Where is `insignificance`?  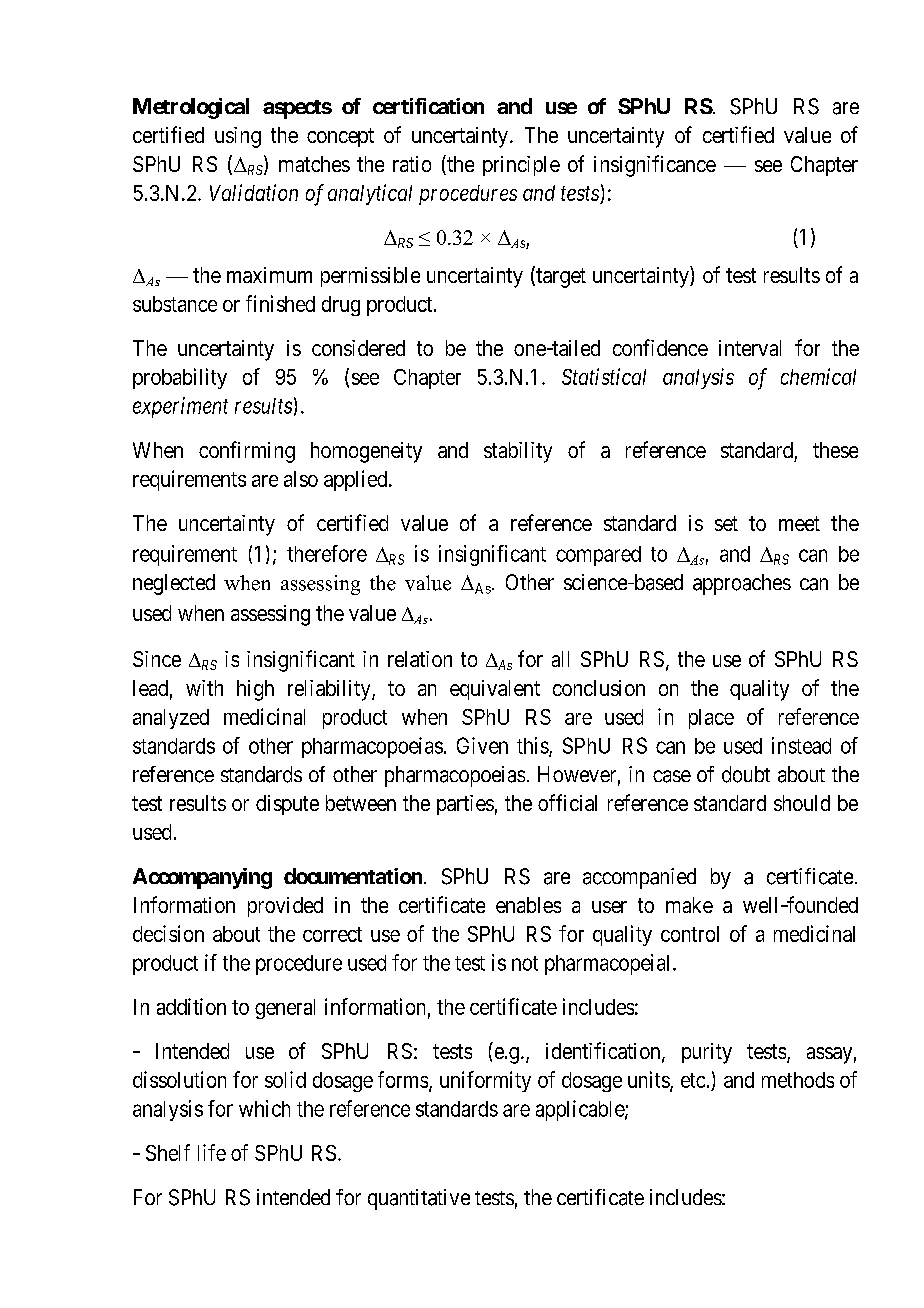
insignificance is located at coordinates (655, 166).
